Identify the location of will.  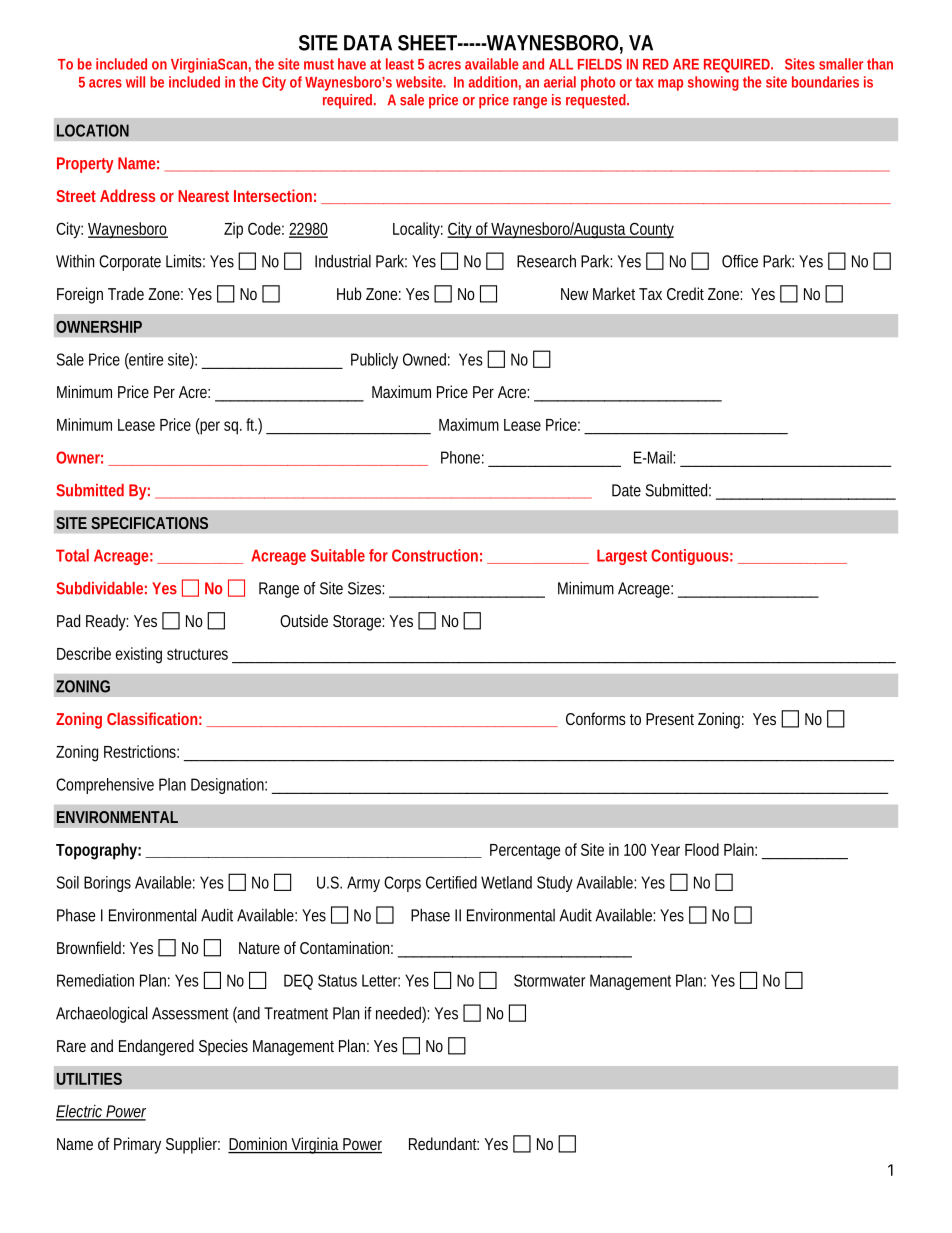
(135, 82).
